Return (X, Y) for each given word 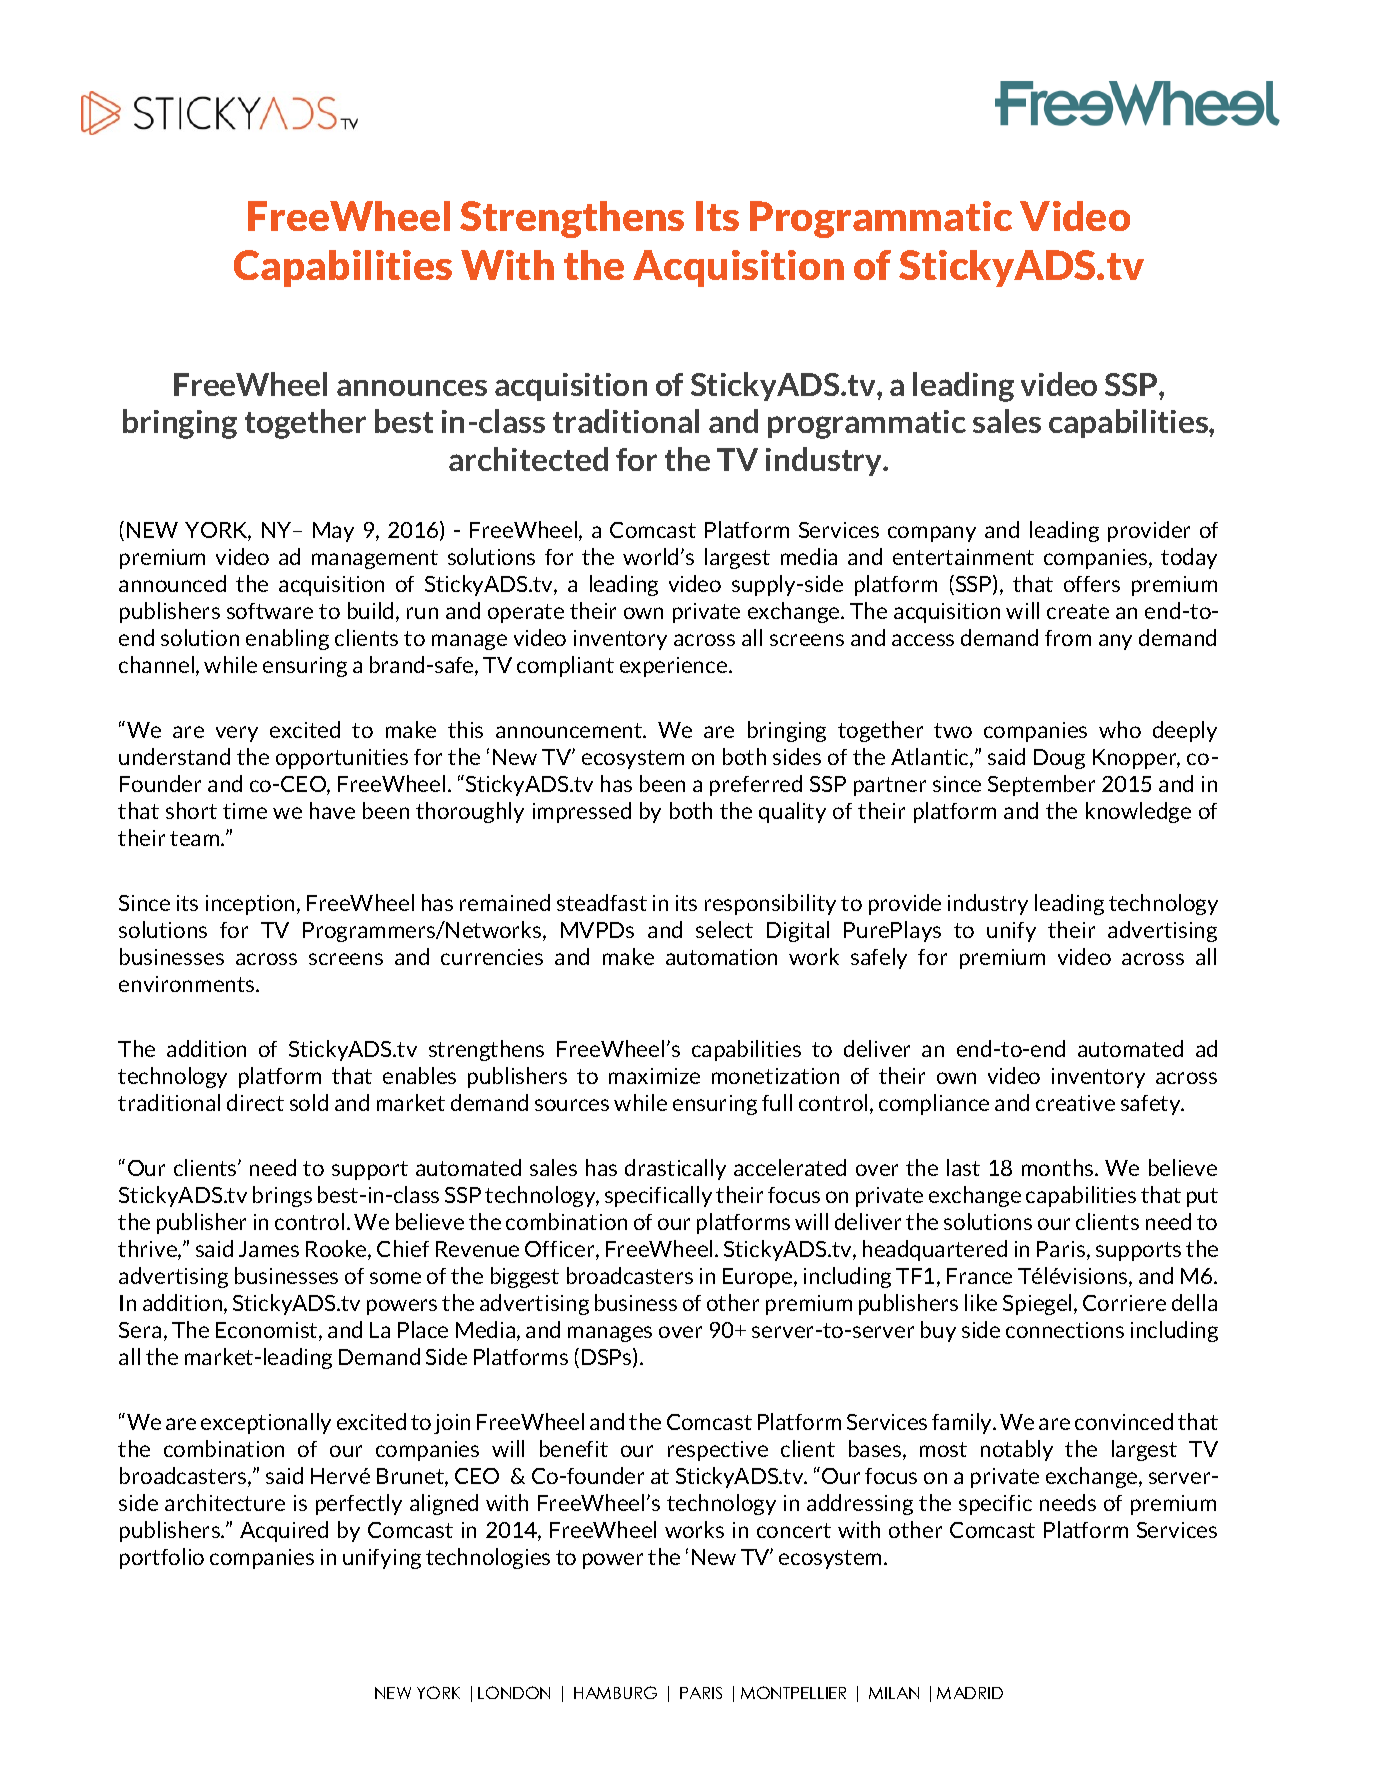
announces (412, 387)
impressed (582, 812)
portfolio (162, 1558)
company (932, 534)
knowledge (1138, 812)
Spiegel (1037, 1304)
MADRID (970, 1693)
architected (528, 459)
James (269, 1249)
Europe (759, 1278)
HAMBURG (615, 1692)
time (245, 811)
